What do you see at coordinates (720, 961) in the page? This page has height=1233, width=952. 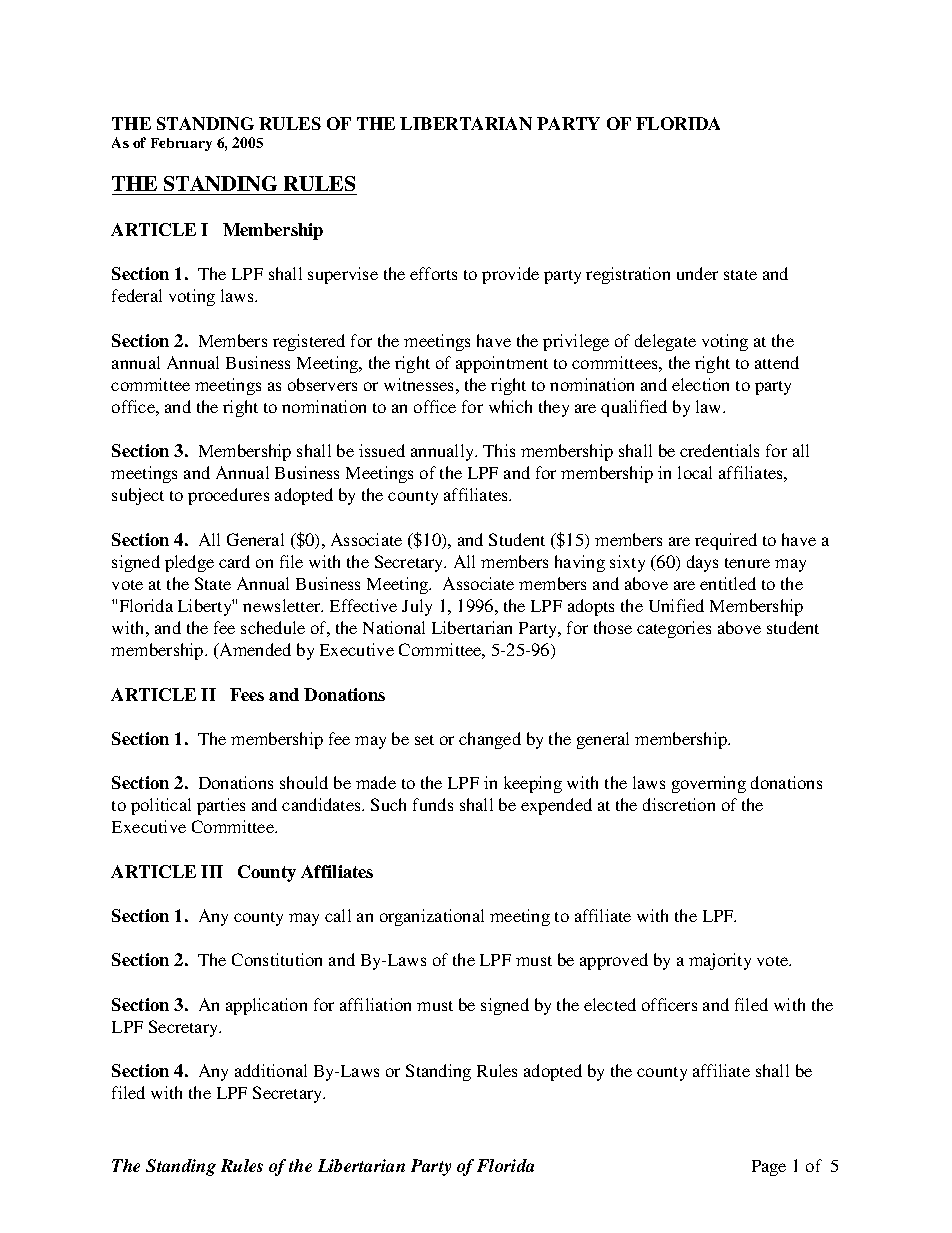 I see `majority` at bounding box center [720, 961].
